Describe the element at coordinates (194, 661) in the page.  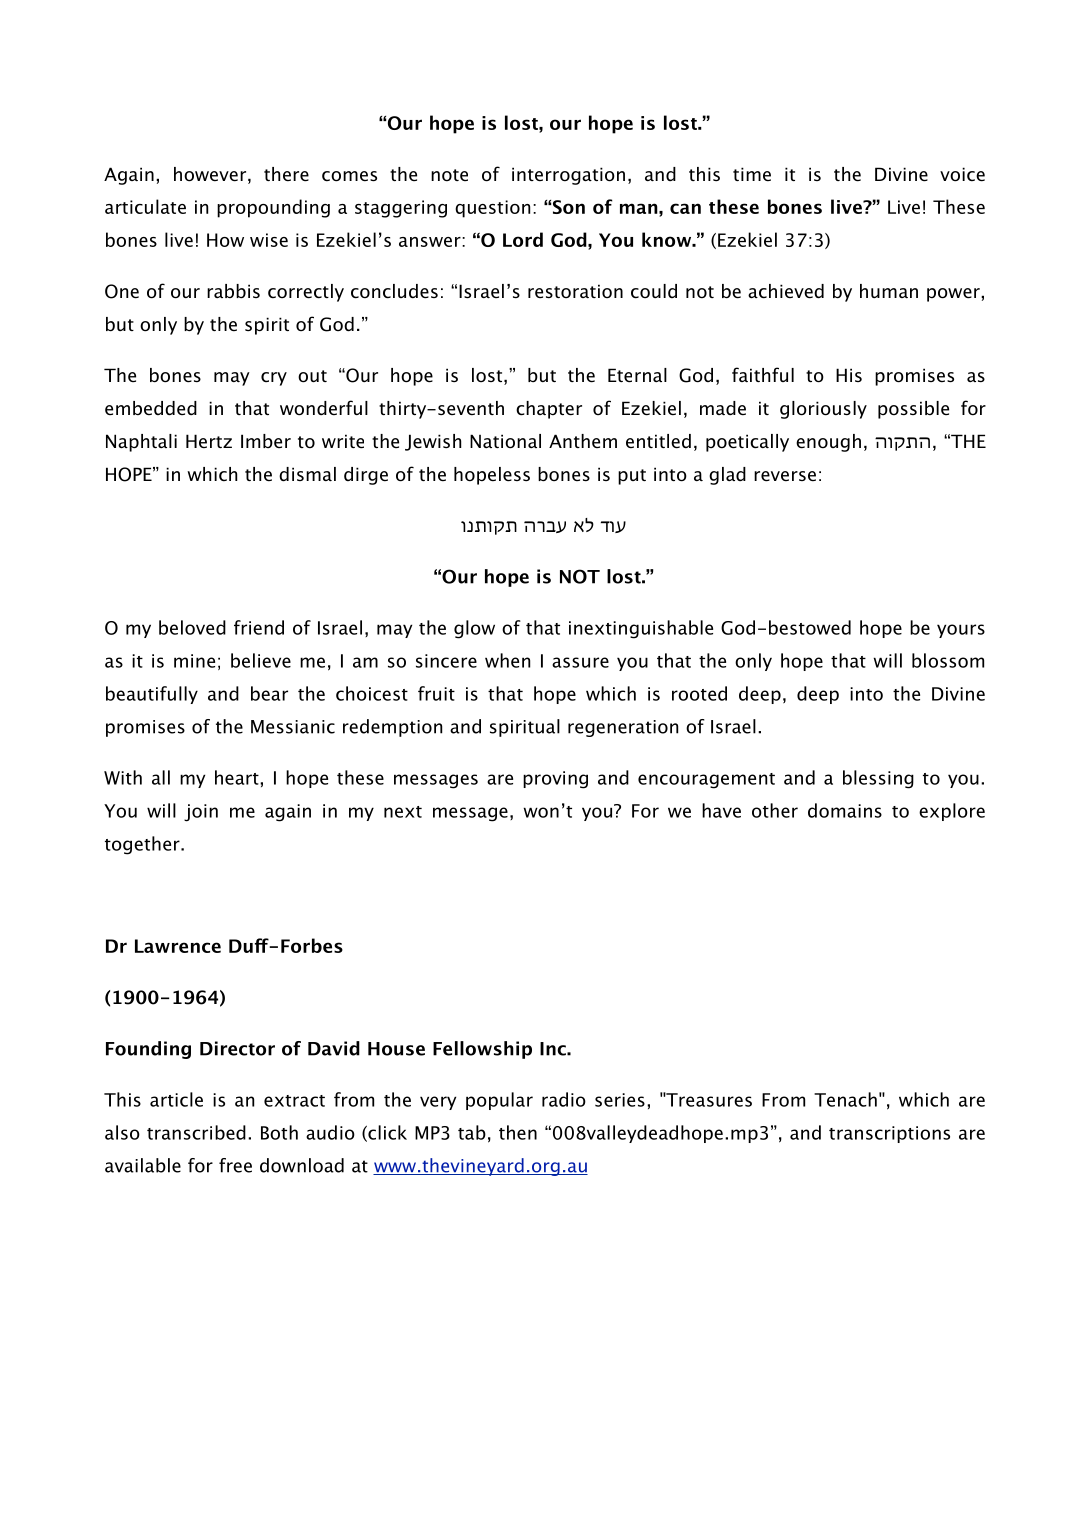
I see `mine` at that location.
